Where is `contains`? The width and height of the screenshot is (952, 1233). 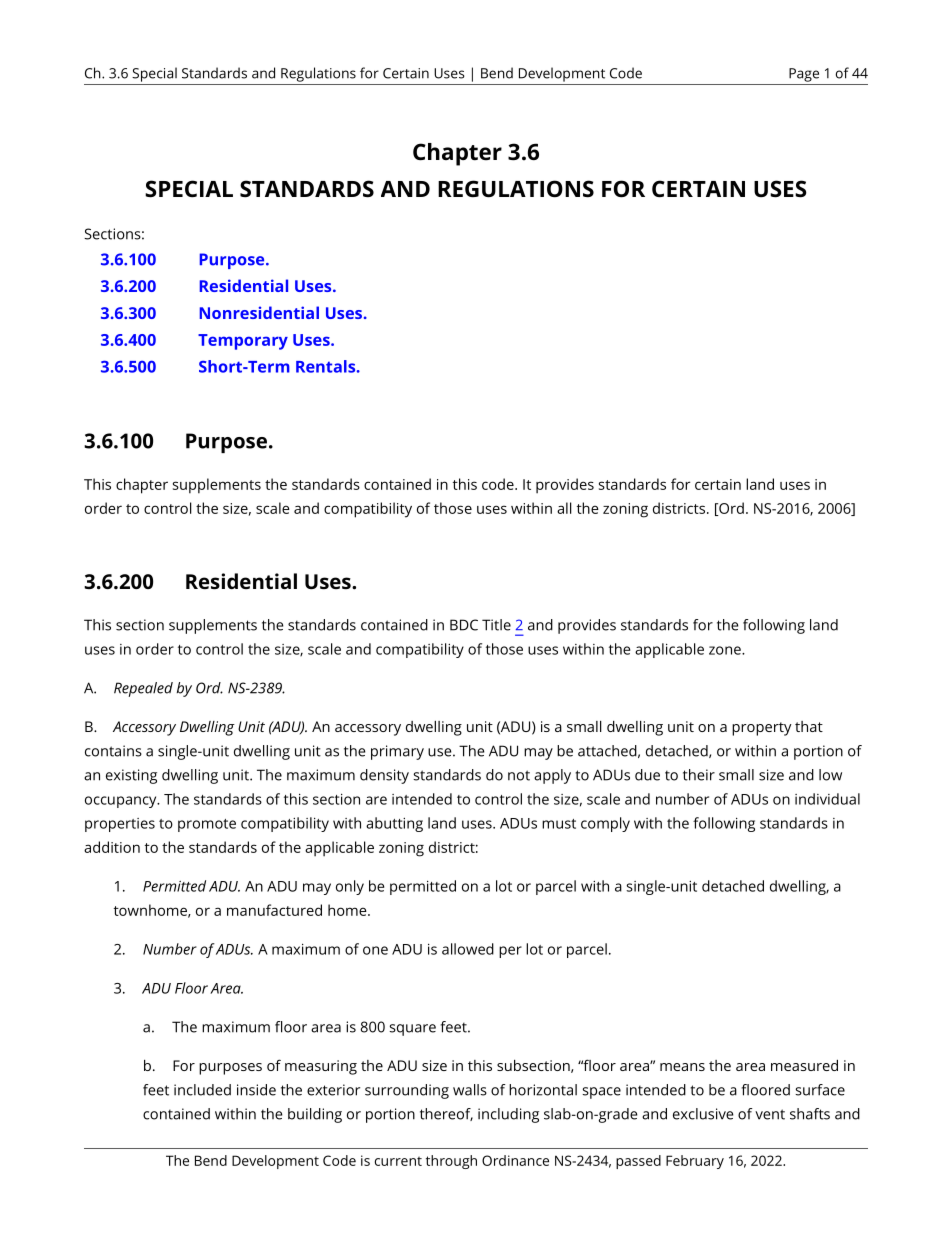 contains is located at coordinates (113, 751).
